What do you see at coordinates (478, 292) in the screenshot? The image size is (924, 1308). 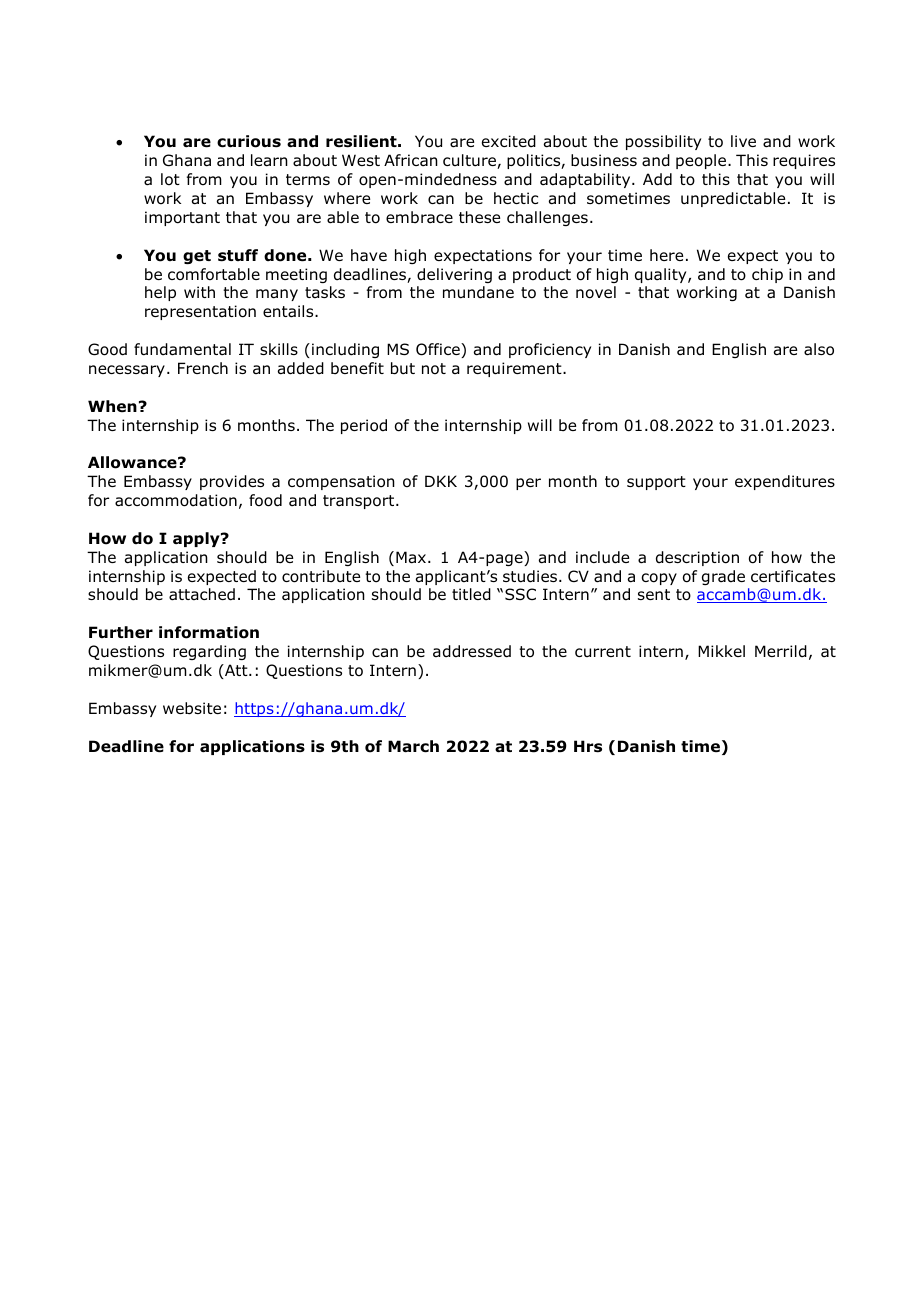 I see `mundane` at bounding box center [478, 292].
